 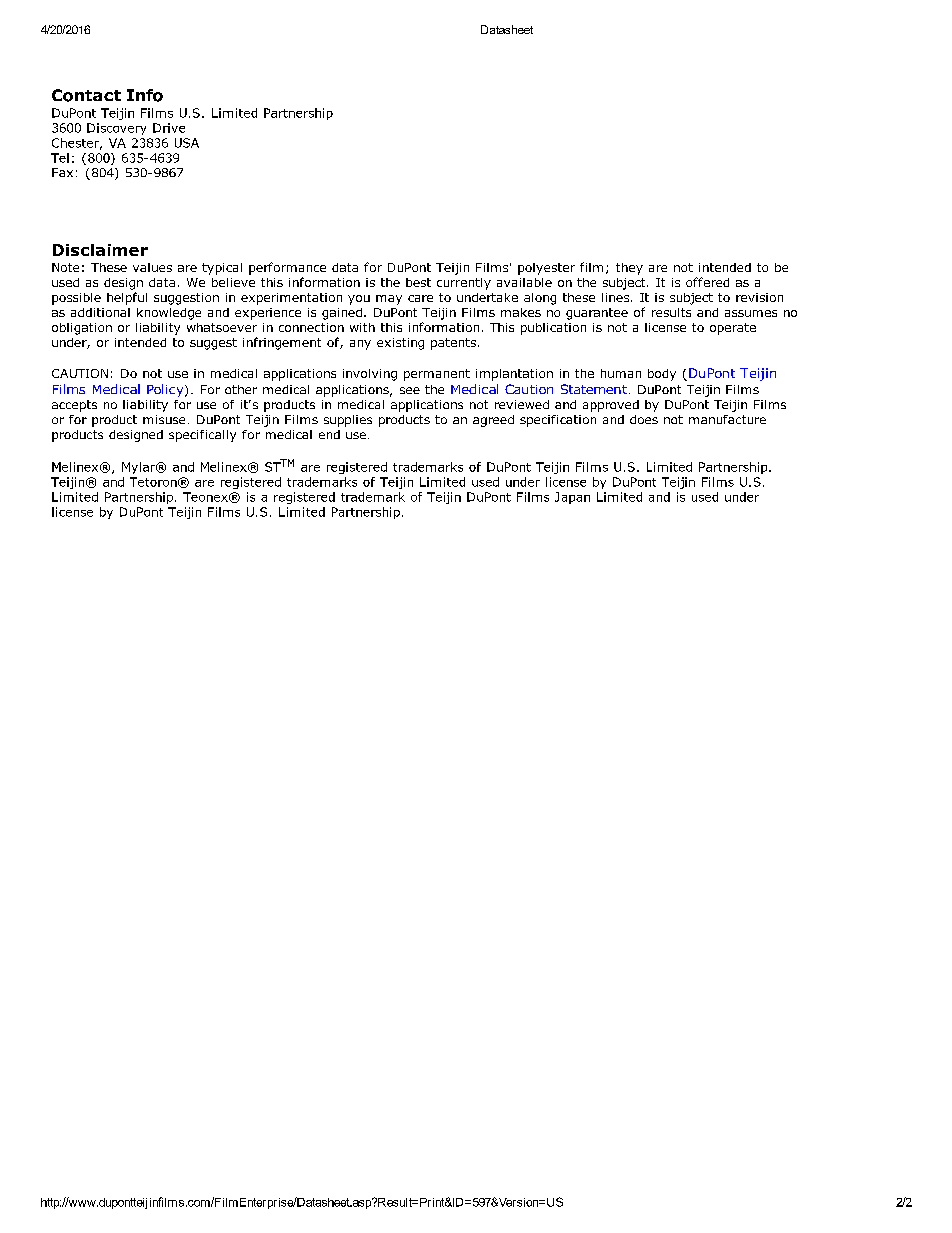 I want to click on Japan, so click(x=572, y=498).
